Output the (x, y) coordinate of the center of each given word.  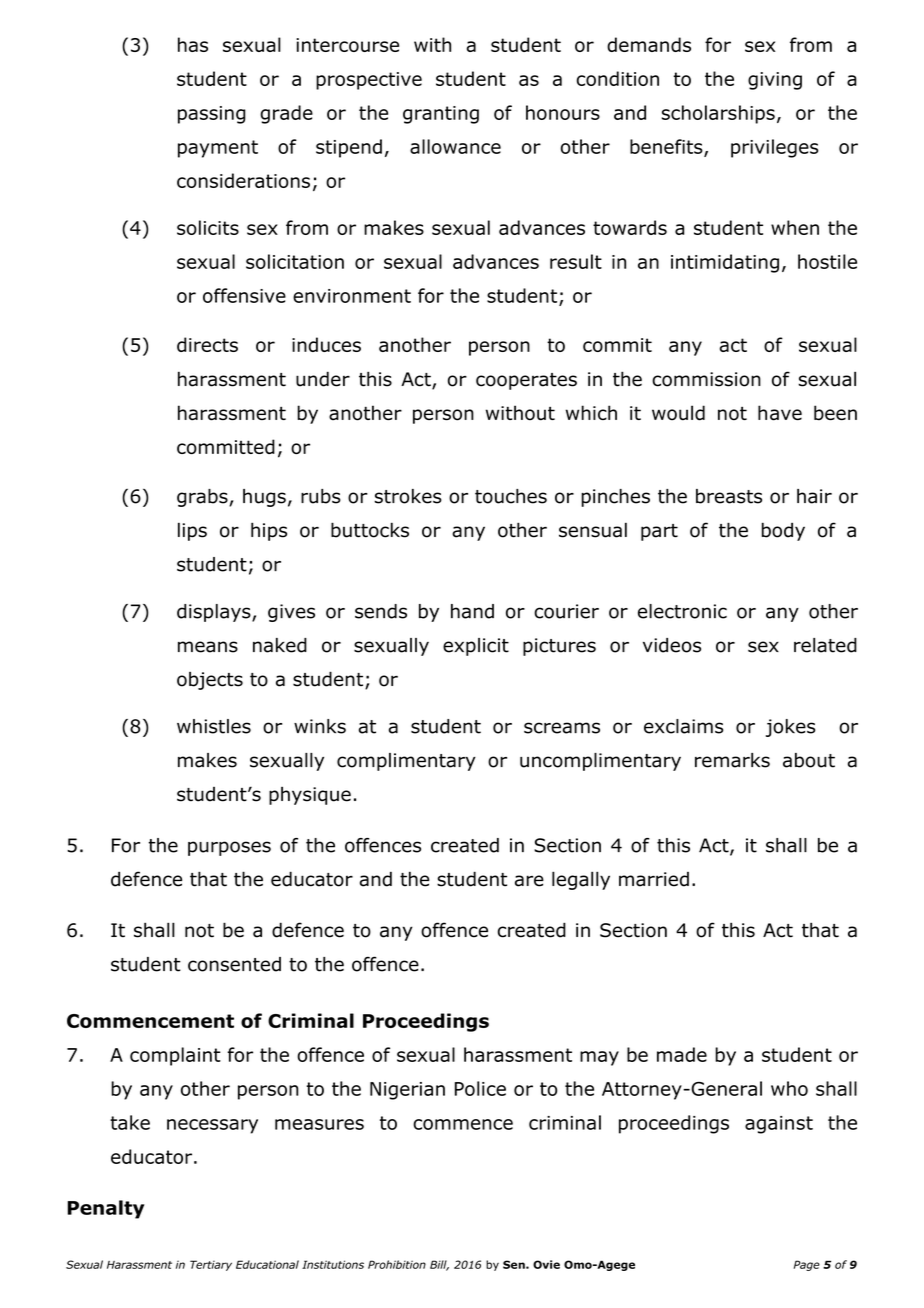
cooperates (526, 381)
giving (775, 81)
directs (207, 344)
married (654, 879)
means (208, 647)
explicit (476, 647)
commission (706, 379)
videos (672, 645)
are (529, 881)
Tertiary (211, 1265)
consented (234, 964)
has (193, 44)
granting (441, 115)
